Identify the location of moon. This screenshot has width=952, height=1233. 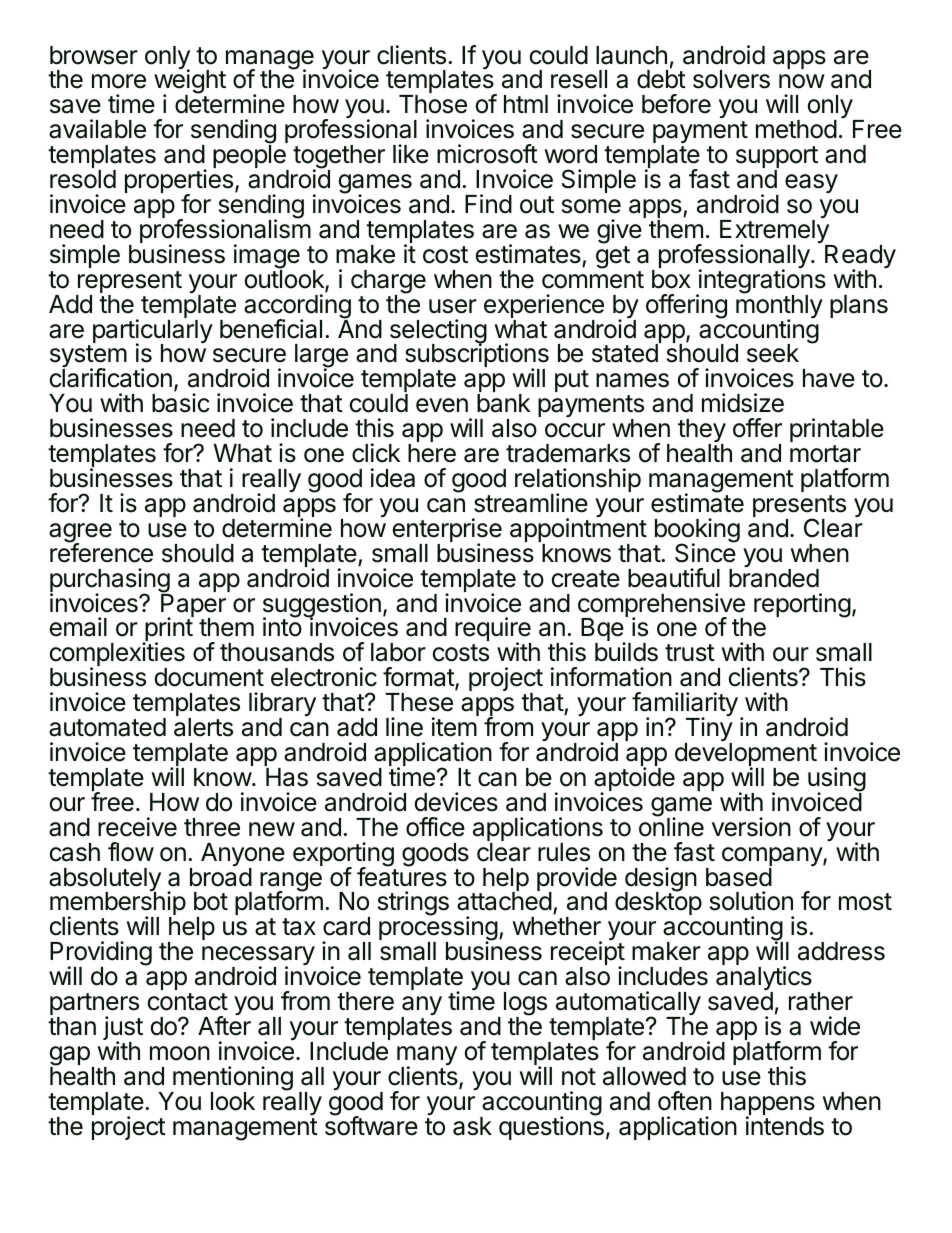
(180, 1053).
